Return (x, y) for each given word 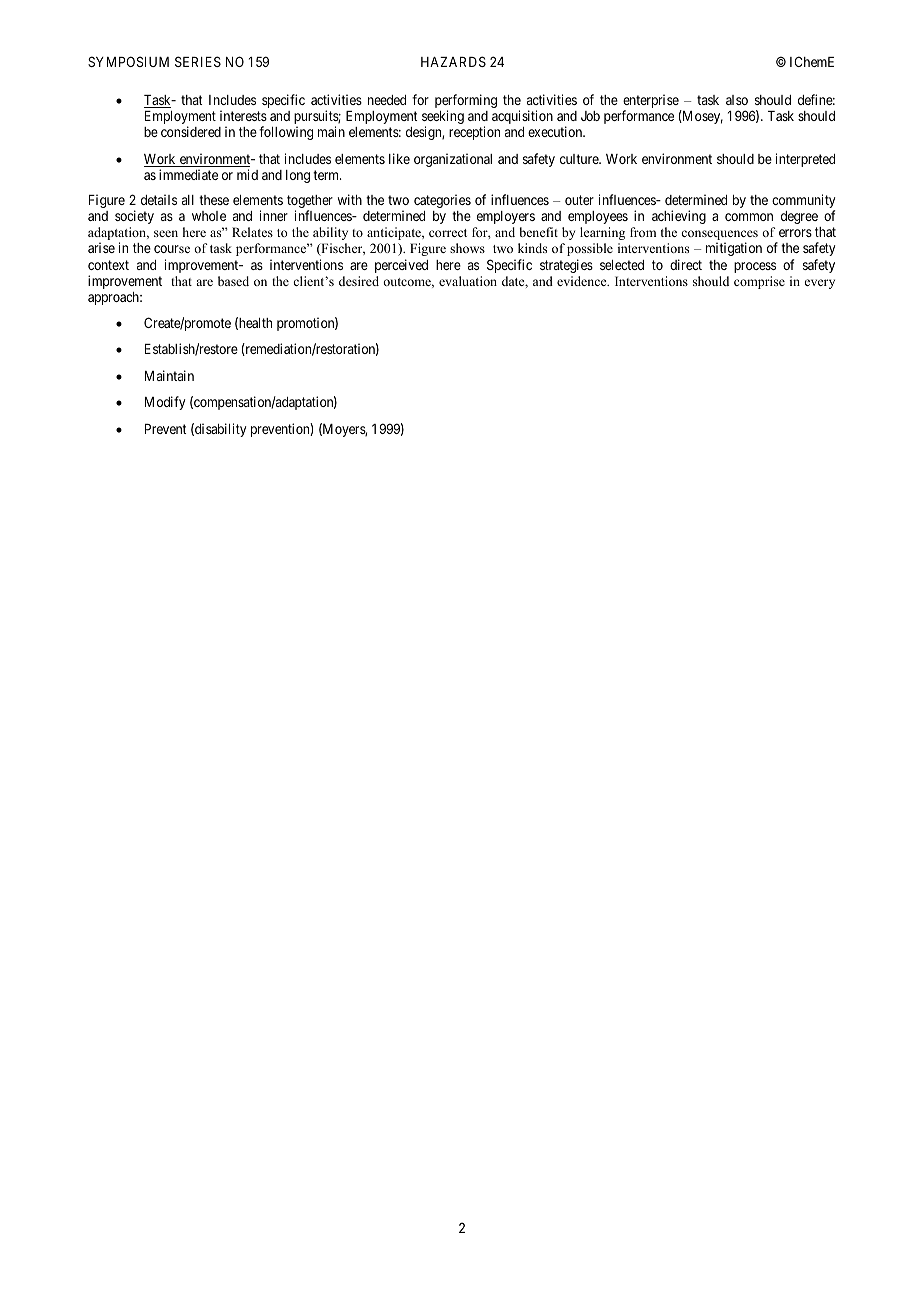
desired (359, 281)
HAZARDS (453, 61)
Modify (165, 403)
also (737, 100)
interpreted (805, 160)
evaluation (468, 281)
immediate (188, 174)
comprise (759, 282)
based (233, 281)
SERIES (198, 61)
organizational (453, 160)
